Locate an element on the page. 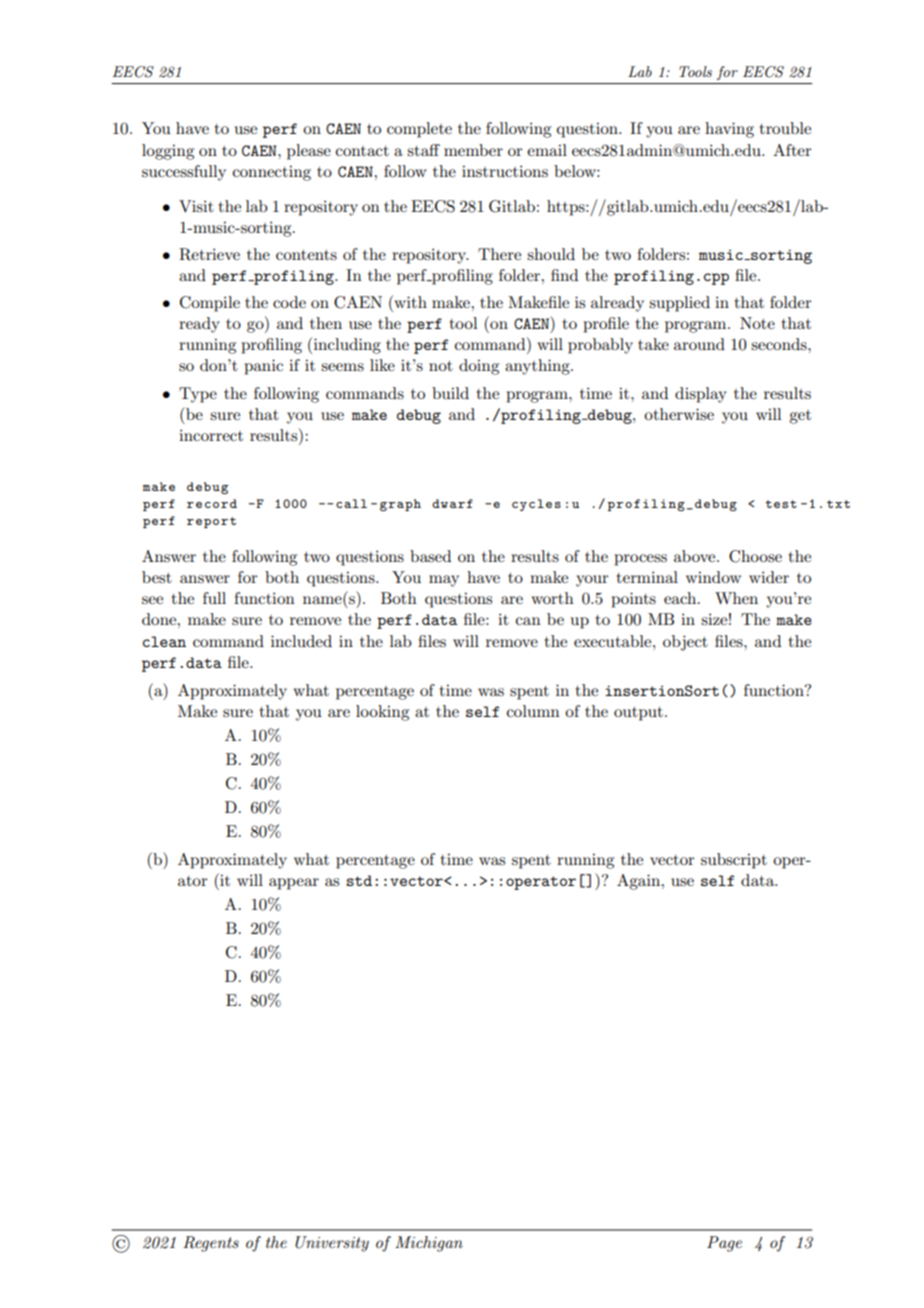 This image has height=1308, width=924. Again is located at coordinates (640, 882).
